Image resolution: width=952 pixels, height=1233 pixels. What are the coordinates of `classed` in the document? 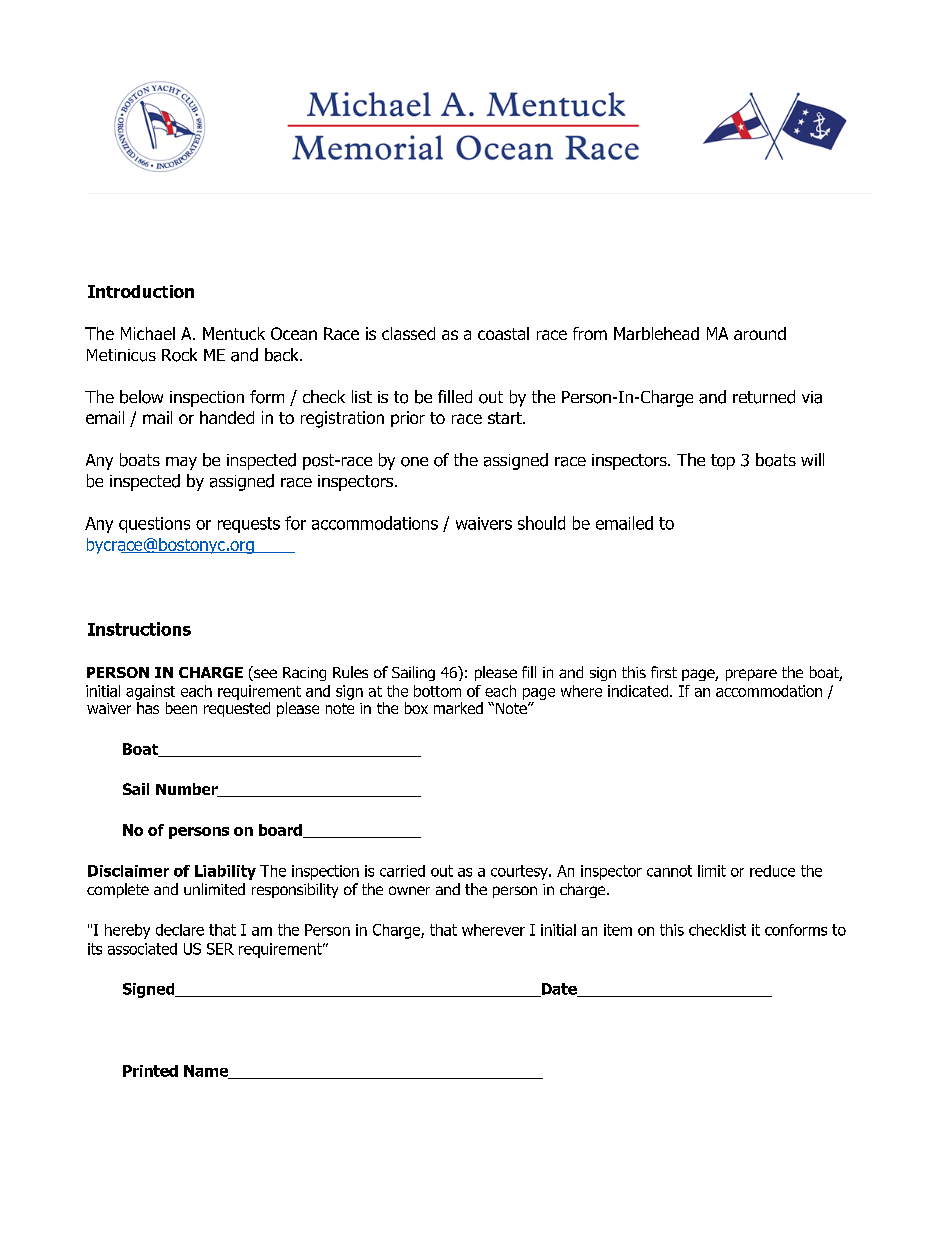 It's located at (408, 333).
